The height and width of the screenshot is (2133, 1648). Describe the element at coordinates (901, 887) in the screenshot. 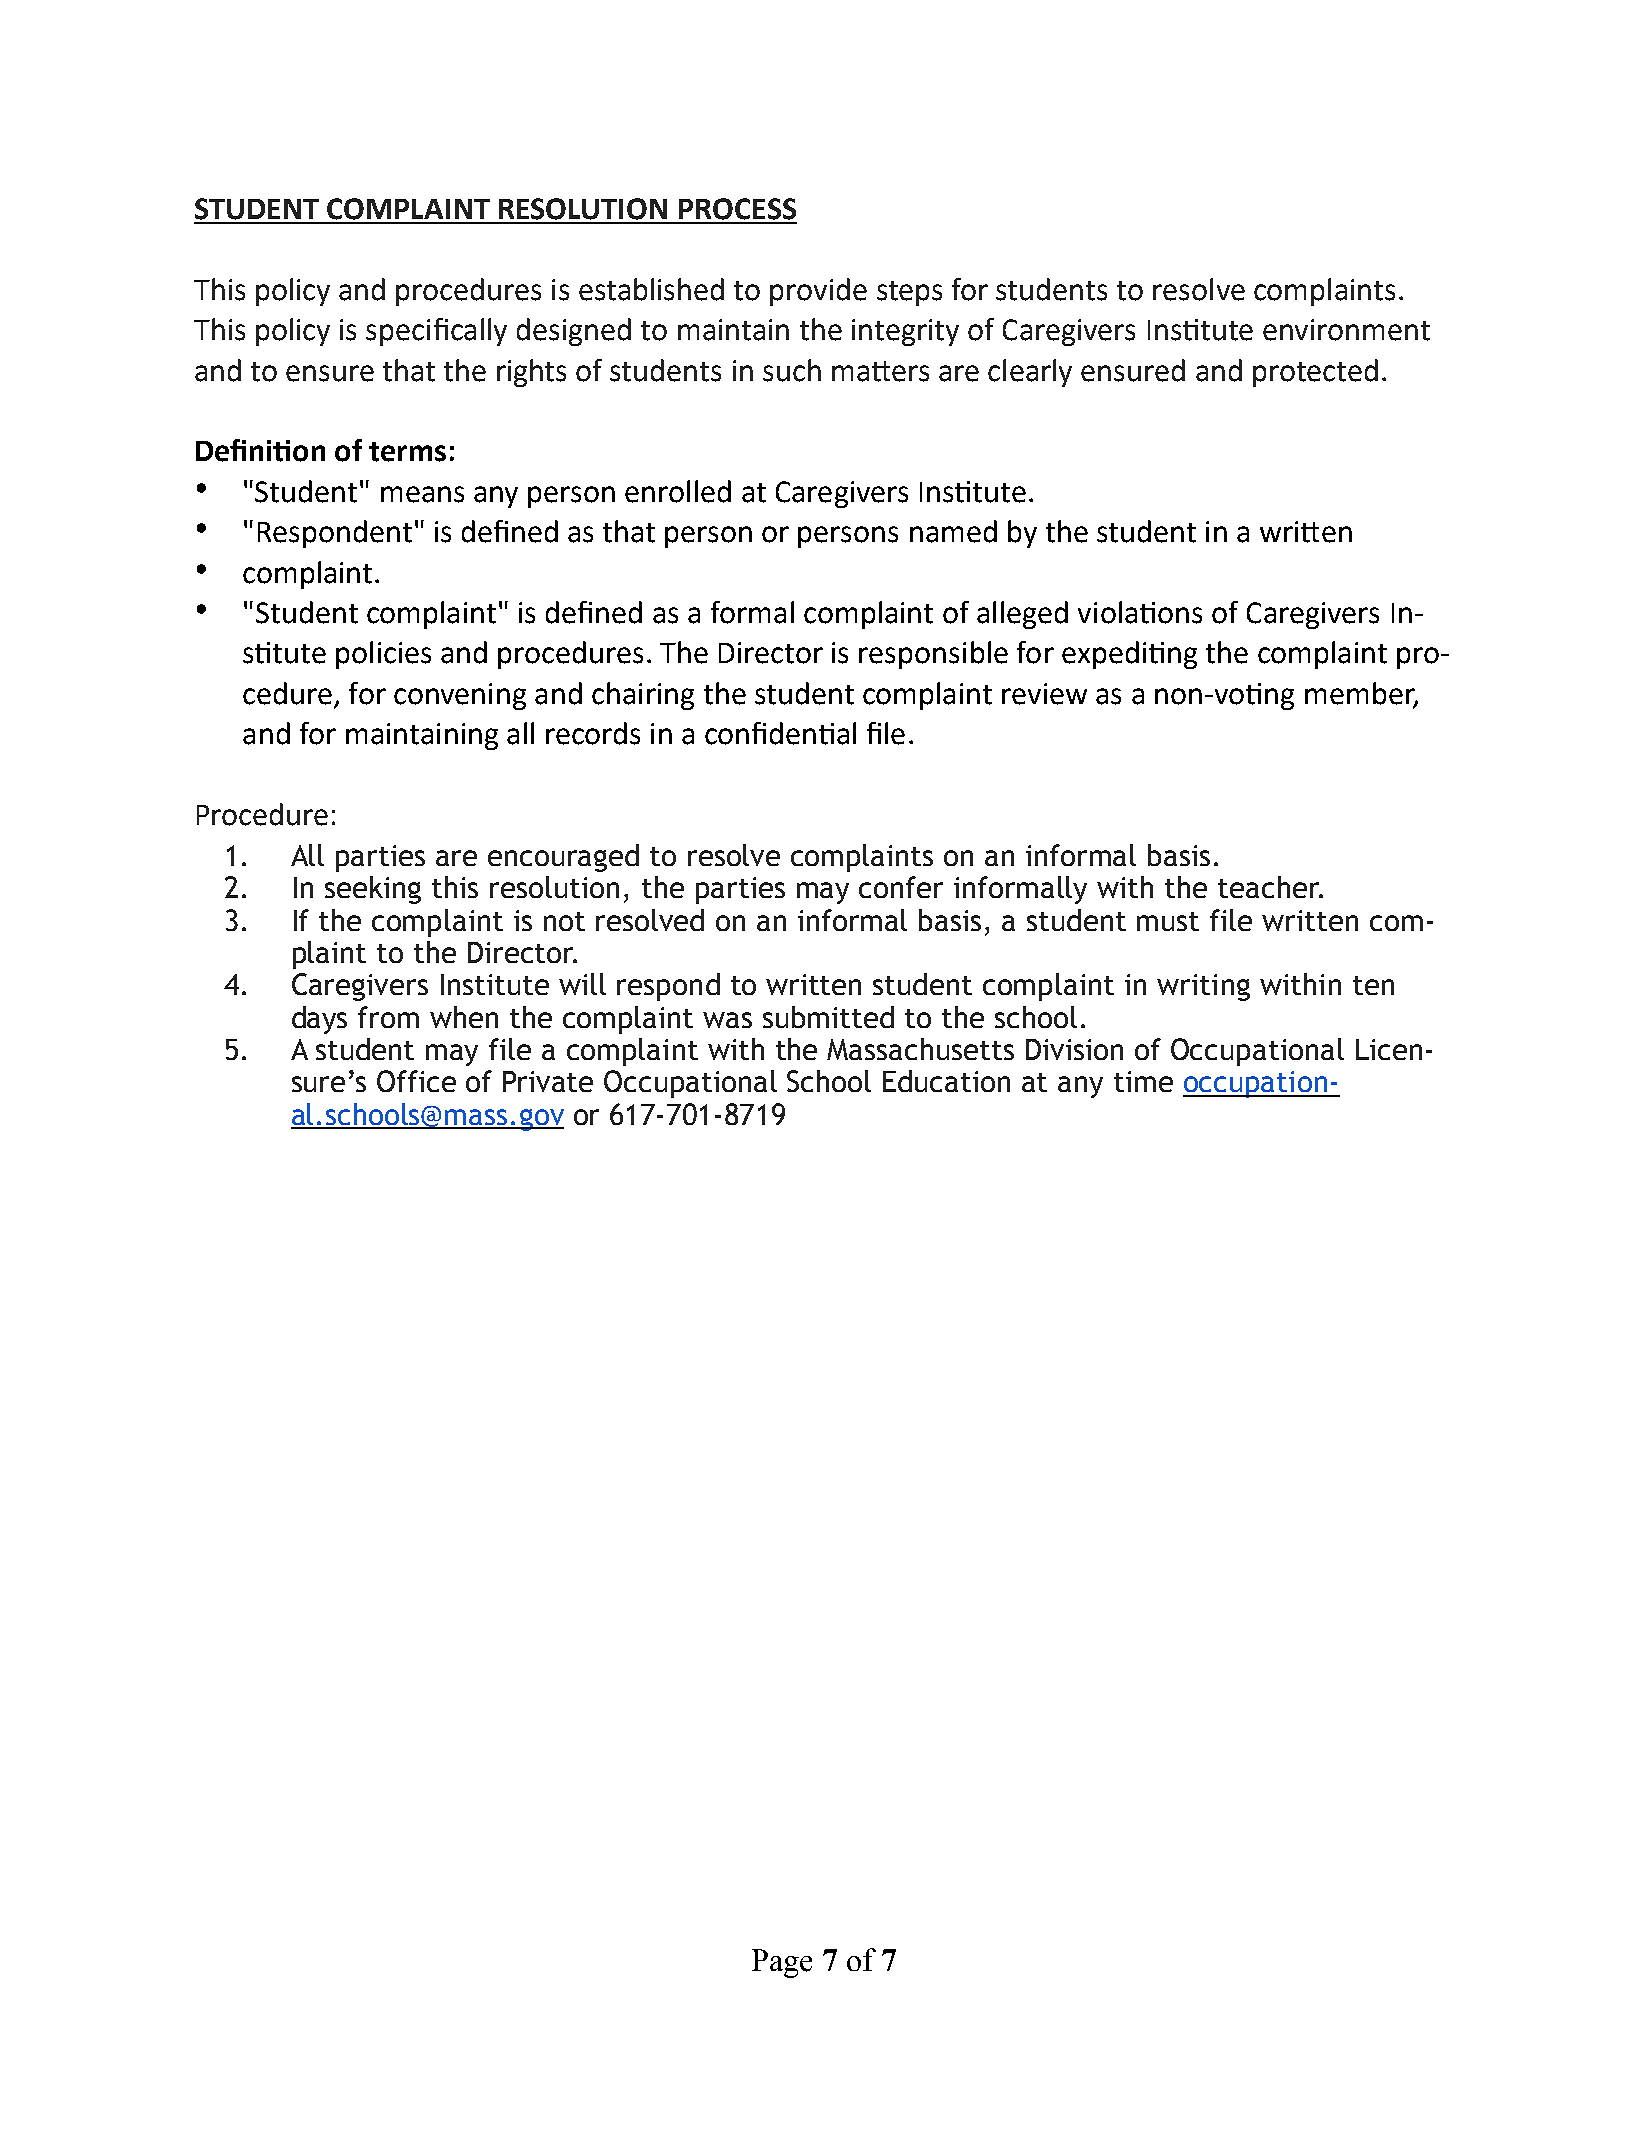

I see `confer` at that location.
